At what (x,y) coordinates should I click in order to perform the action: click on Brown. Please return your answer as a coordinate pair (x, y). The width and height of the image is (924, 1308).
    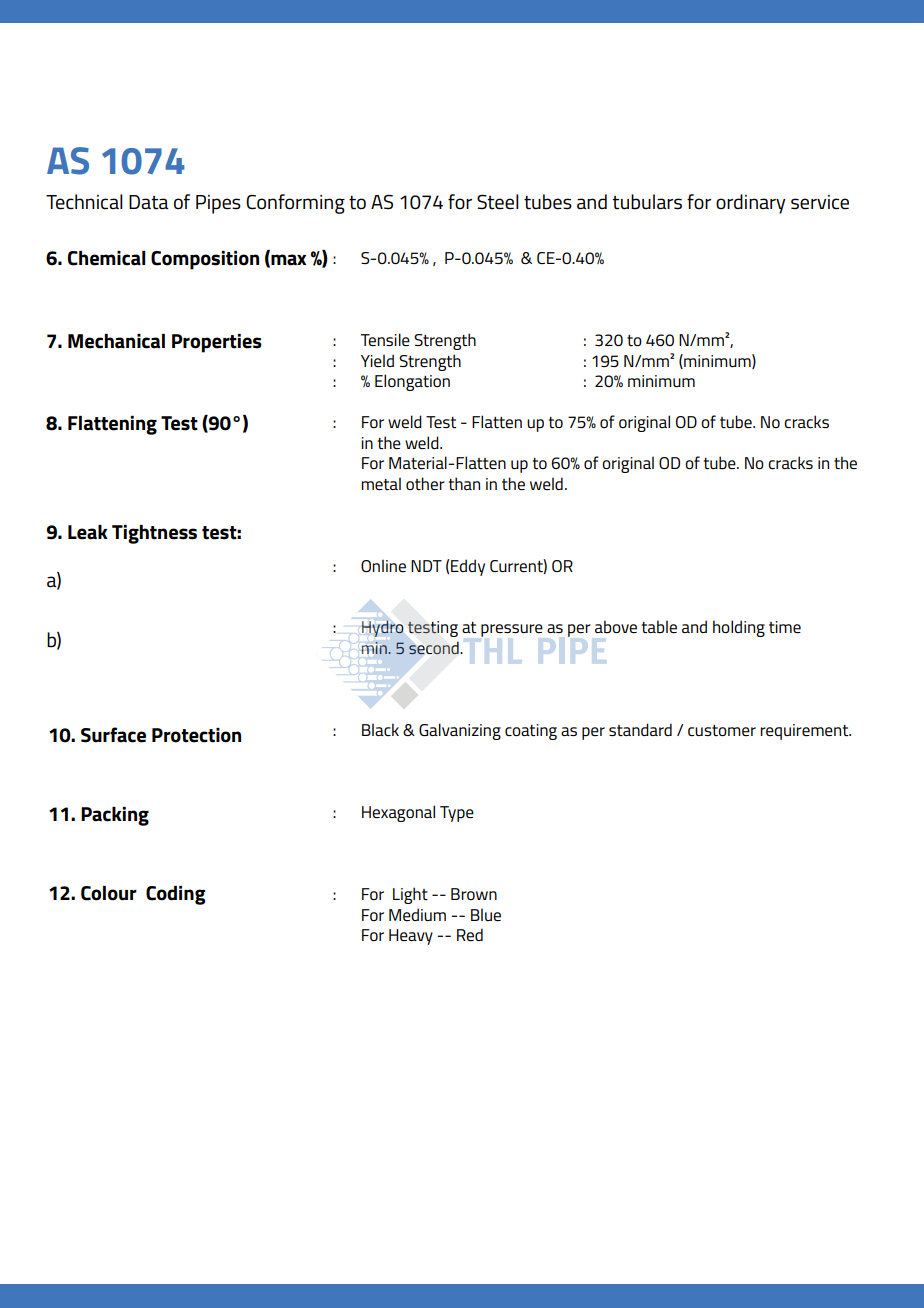
    Looking at the image, I should click on (474, 894).
